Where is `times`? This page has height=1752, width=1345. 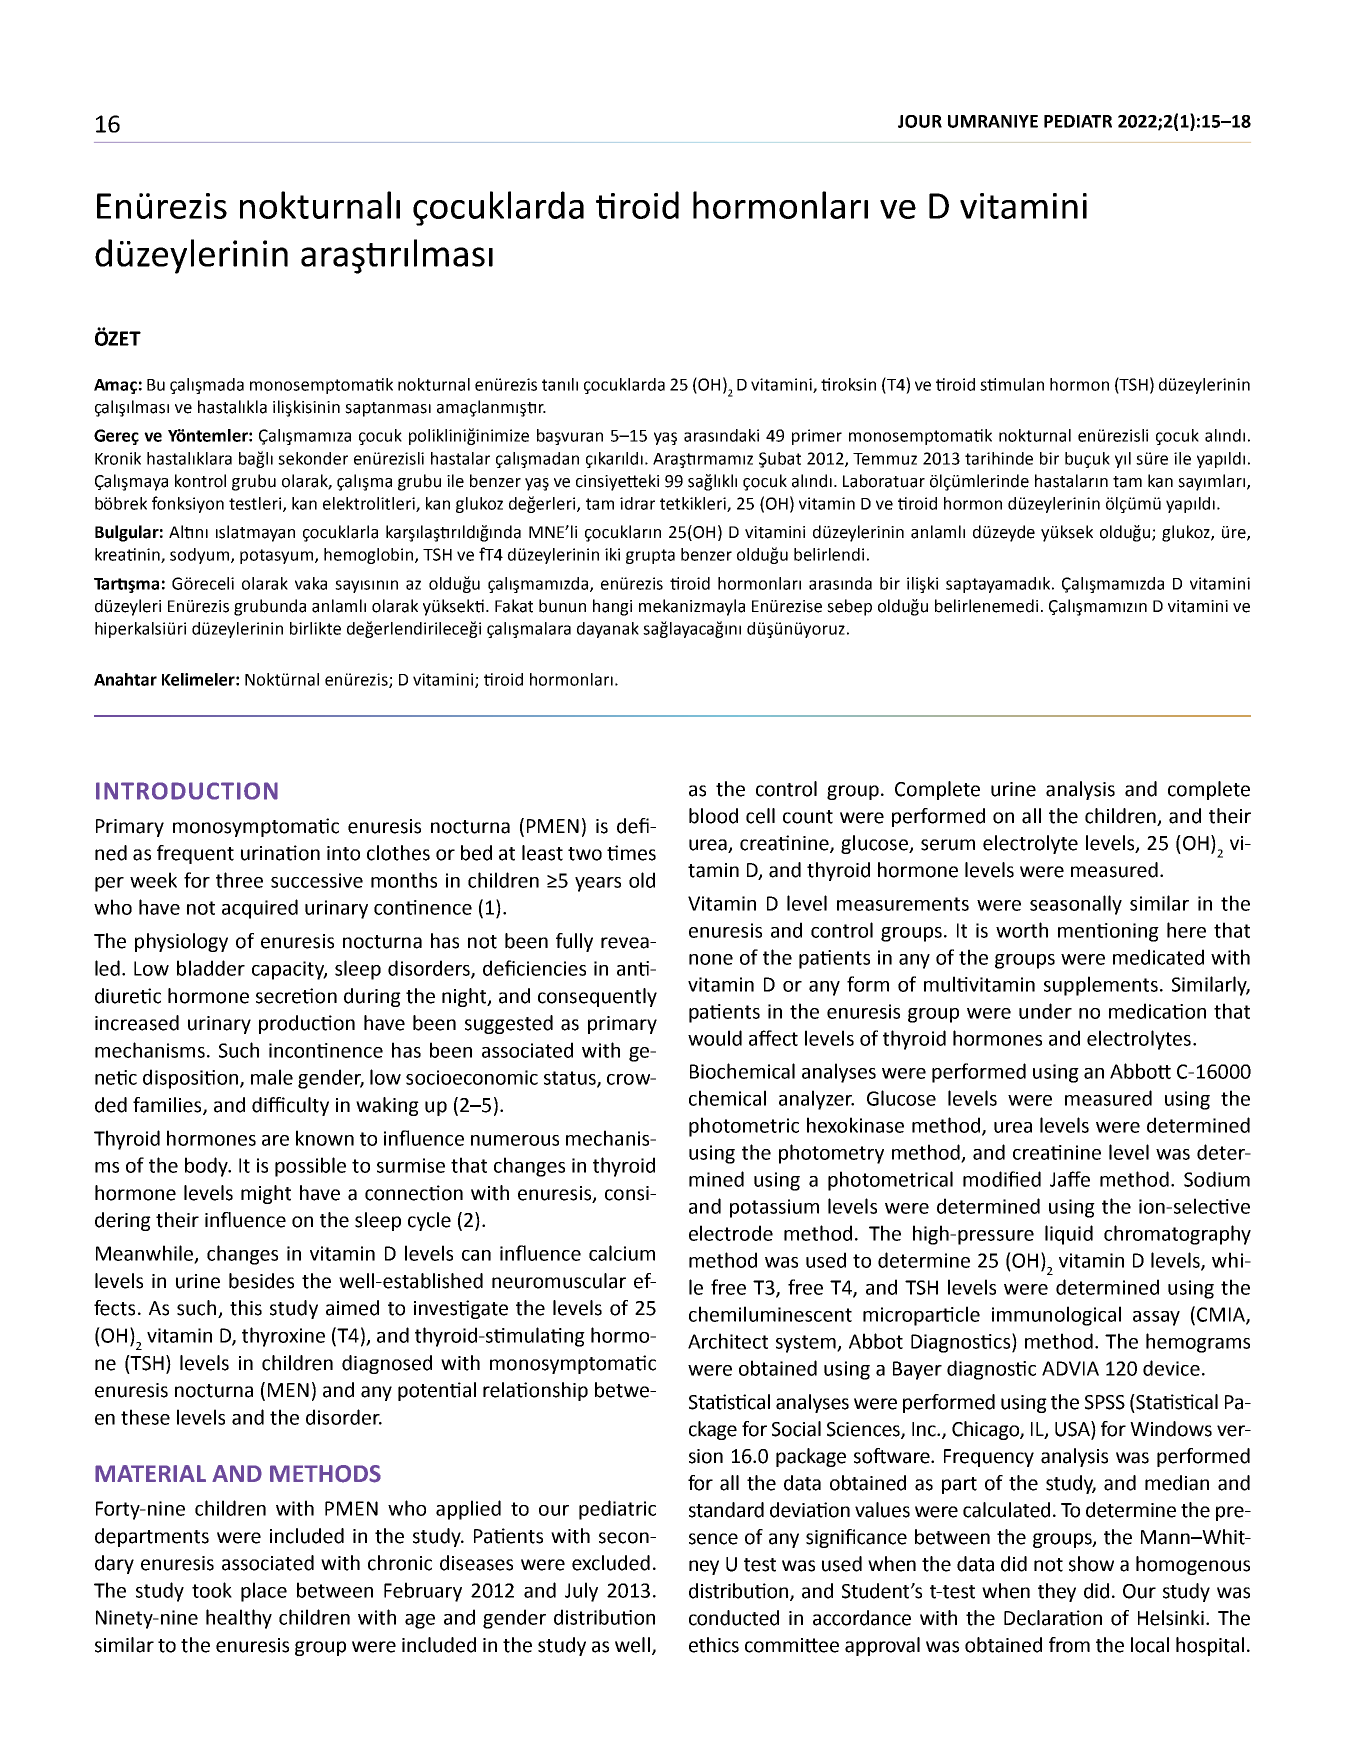 times is located at coordinates (631, 853).
